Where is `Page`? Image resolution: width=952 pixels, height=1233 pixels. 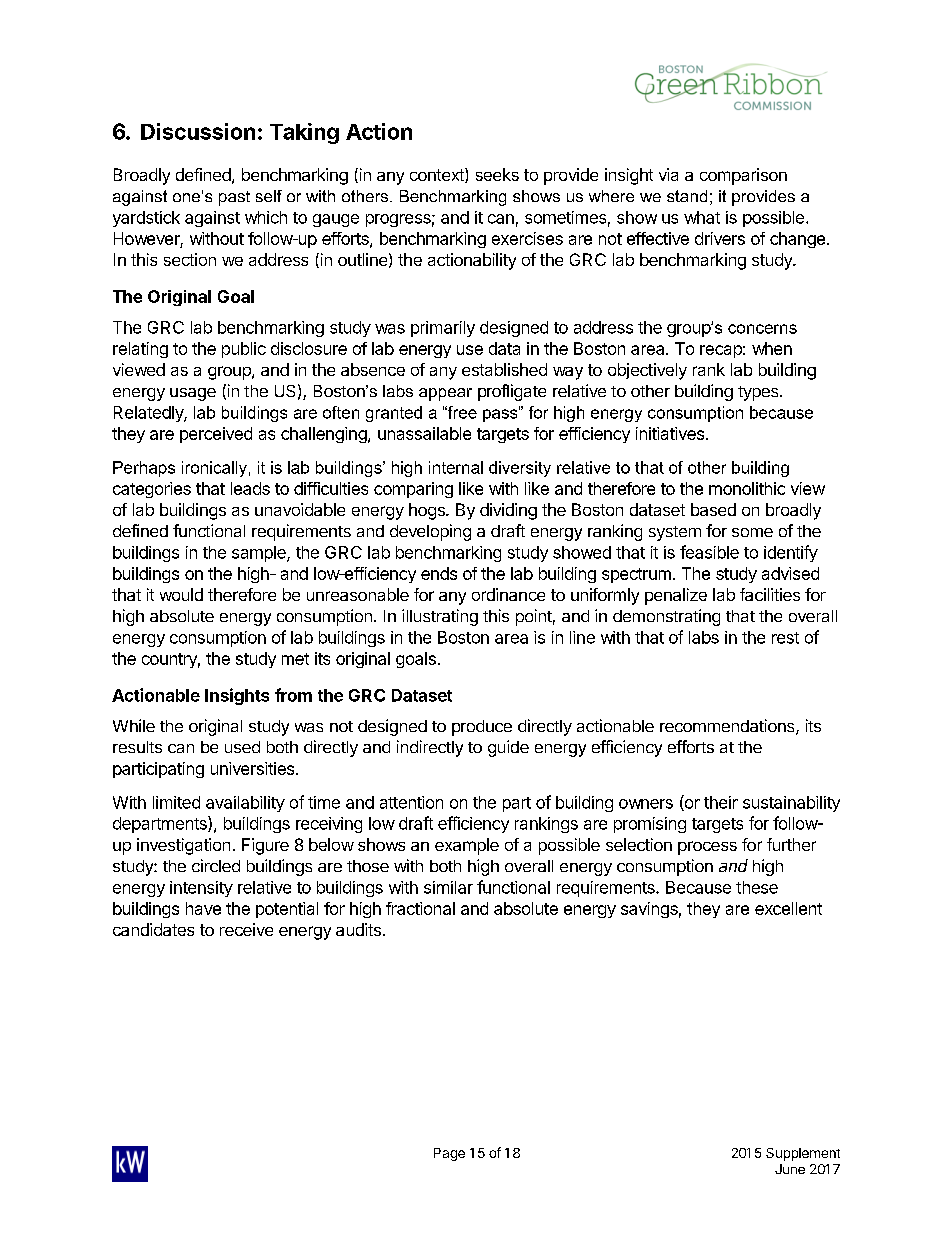 Page is located at coordinates (449, 1154).
